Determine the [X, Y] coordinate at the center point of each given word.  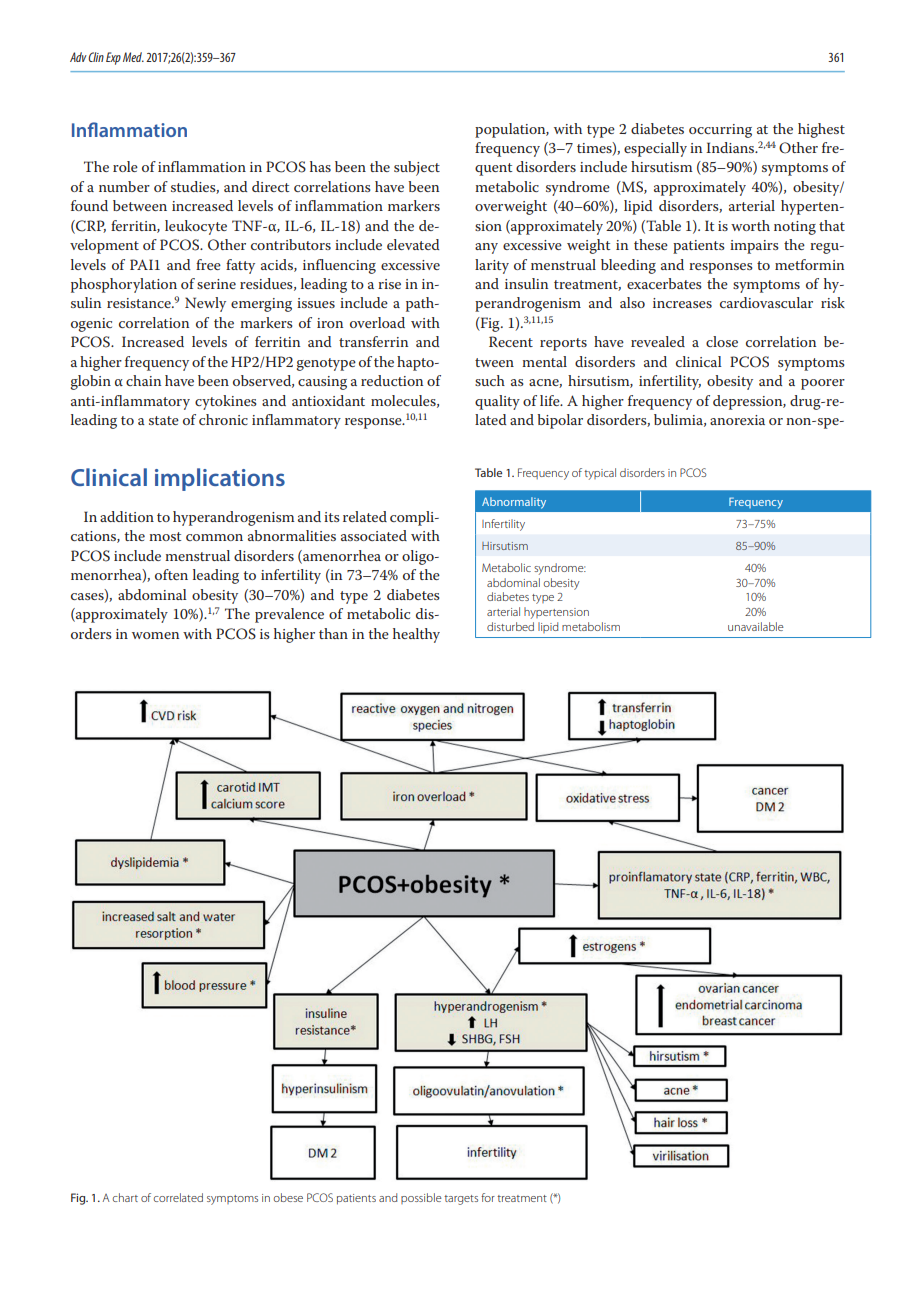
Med [133, 57]
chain [143, 380]
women [155, 635]
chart [125, 1197]
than [333, 633]
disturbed [510, 626]
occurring [720, 131]
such [490, 380]
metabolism [591, 626]
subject [417, 168]
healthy [416, 635]
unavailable [756, 626]
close [722, 341]
